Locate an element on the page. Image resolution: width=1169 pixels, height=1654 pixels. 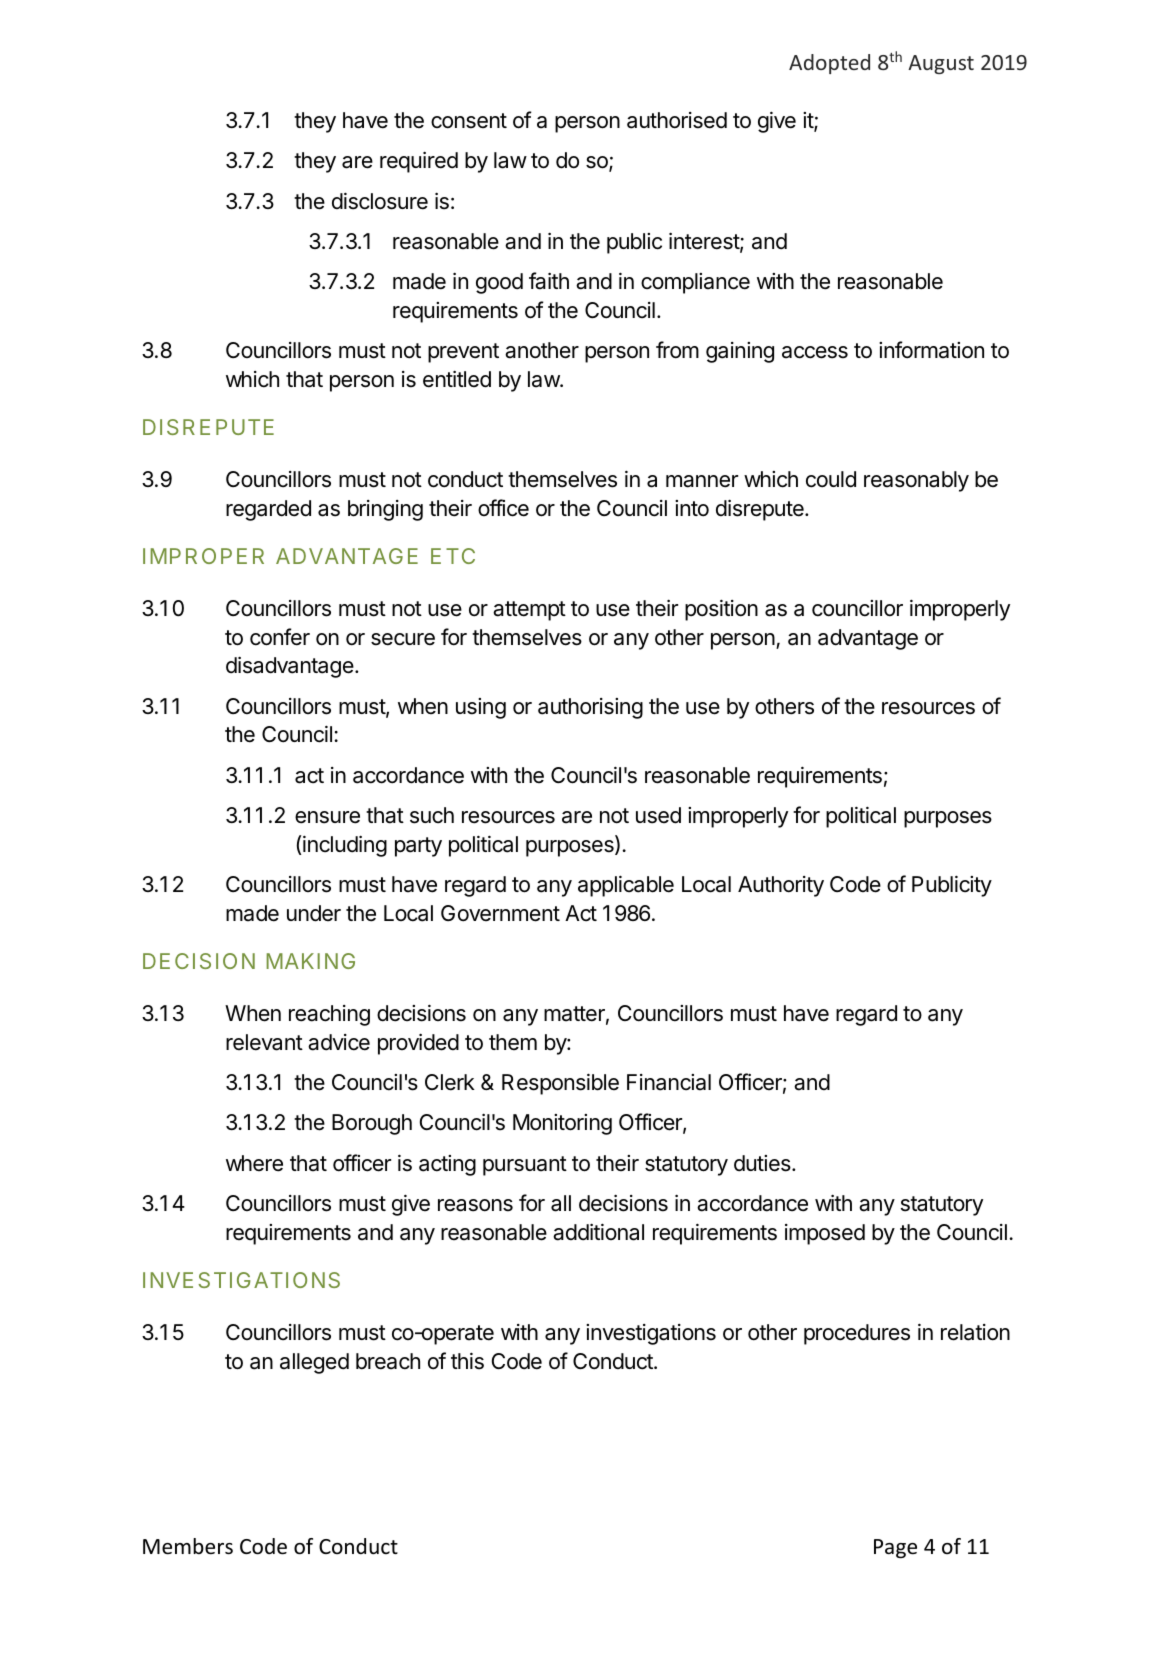
this is located at coordinates (467, 1361).
